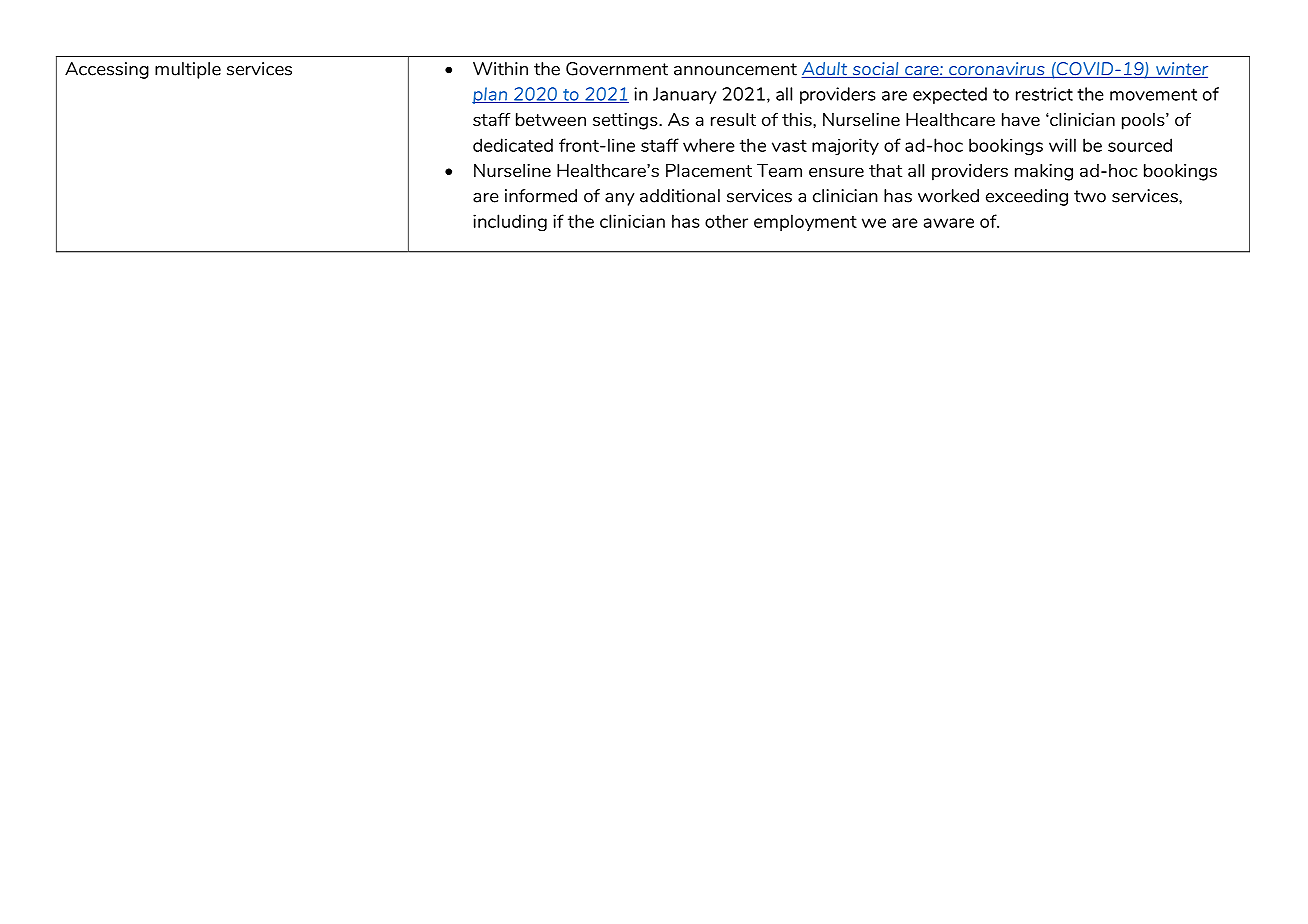 This screenshot has width=1308, height=924. Describe the element at coordinates (997, 70) in the screenshot. I see `coronavirus` at that location.
